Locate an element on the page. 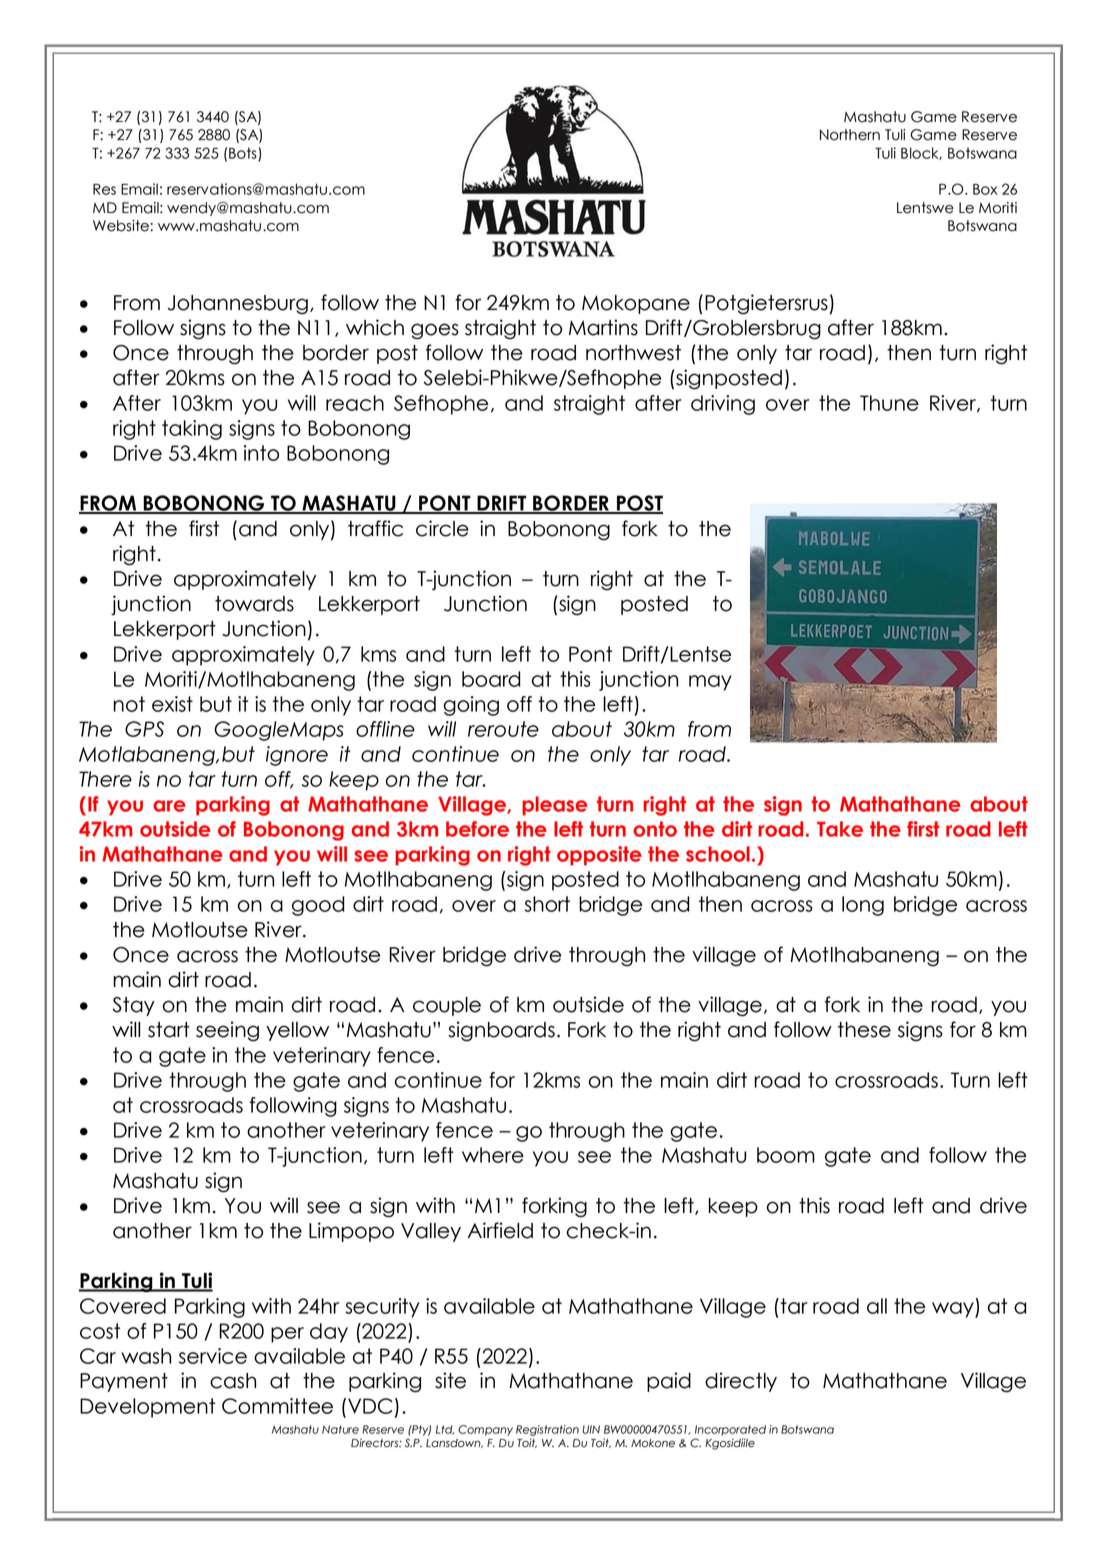 This image has width=1107, height=1565. are is located at coordinates (169, 806).
